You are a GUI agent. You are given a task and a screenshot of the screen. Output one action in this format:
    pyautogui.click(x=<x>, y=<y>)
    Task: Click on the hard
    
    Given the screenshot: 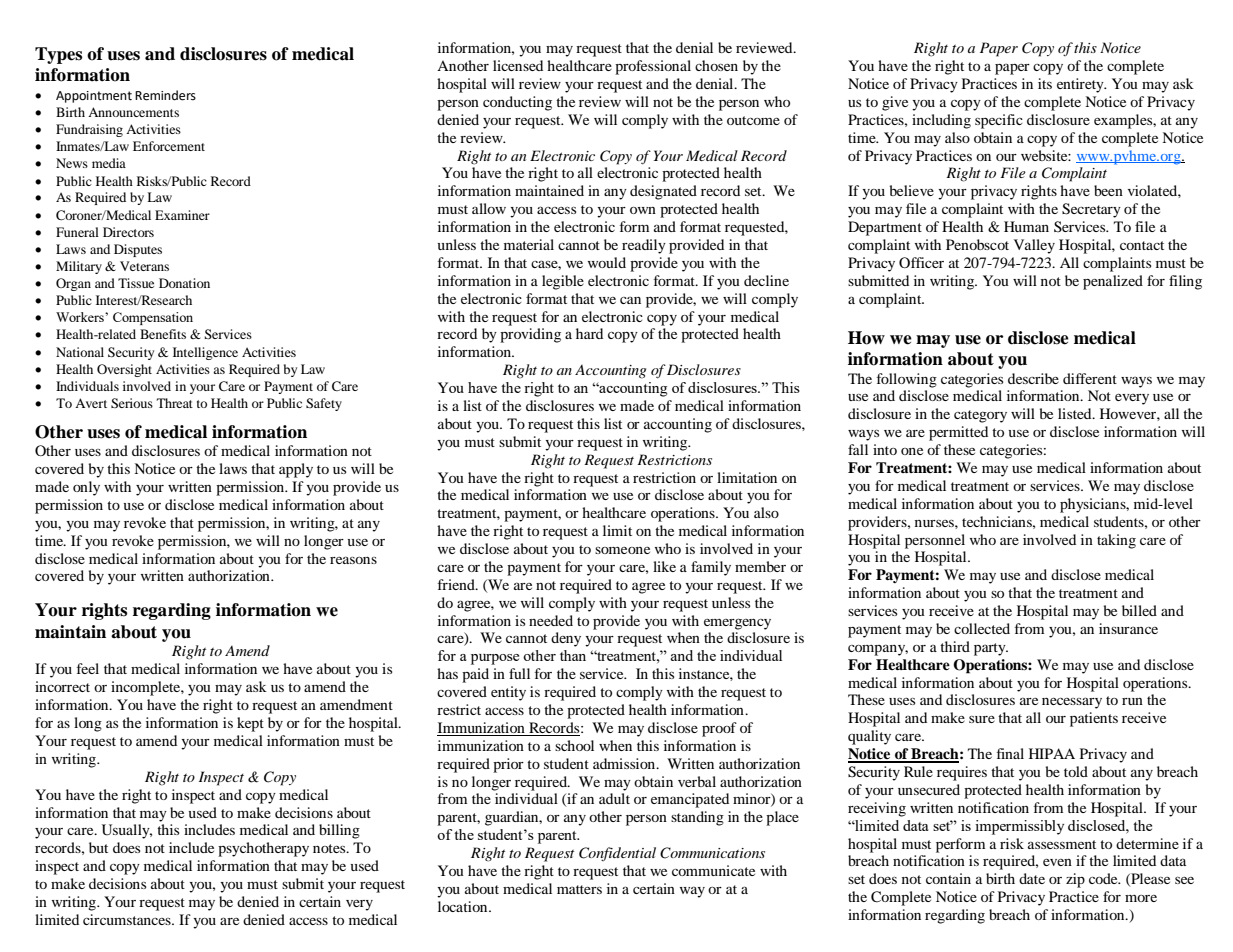 What is the action you would take?
    pyautogui.click(x=589, y=333)
